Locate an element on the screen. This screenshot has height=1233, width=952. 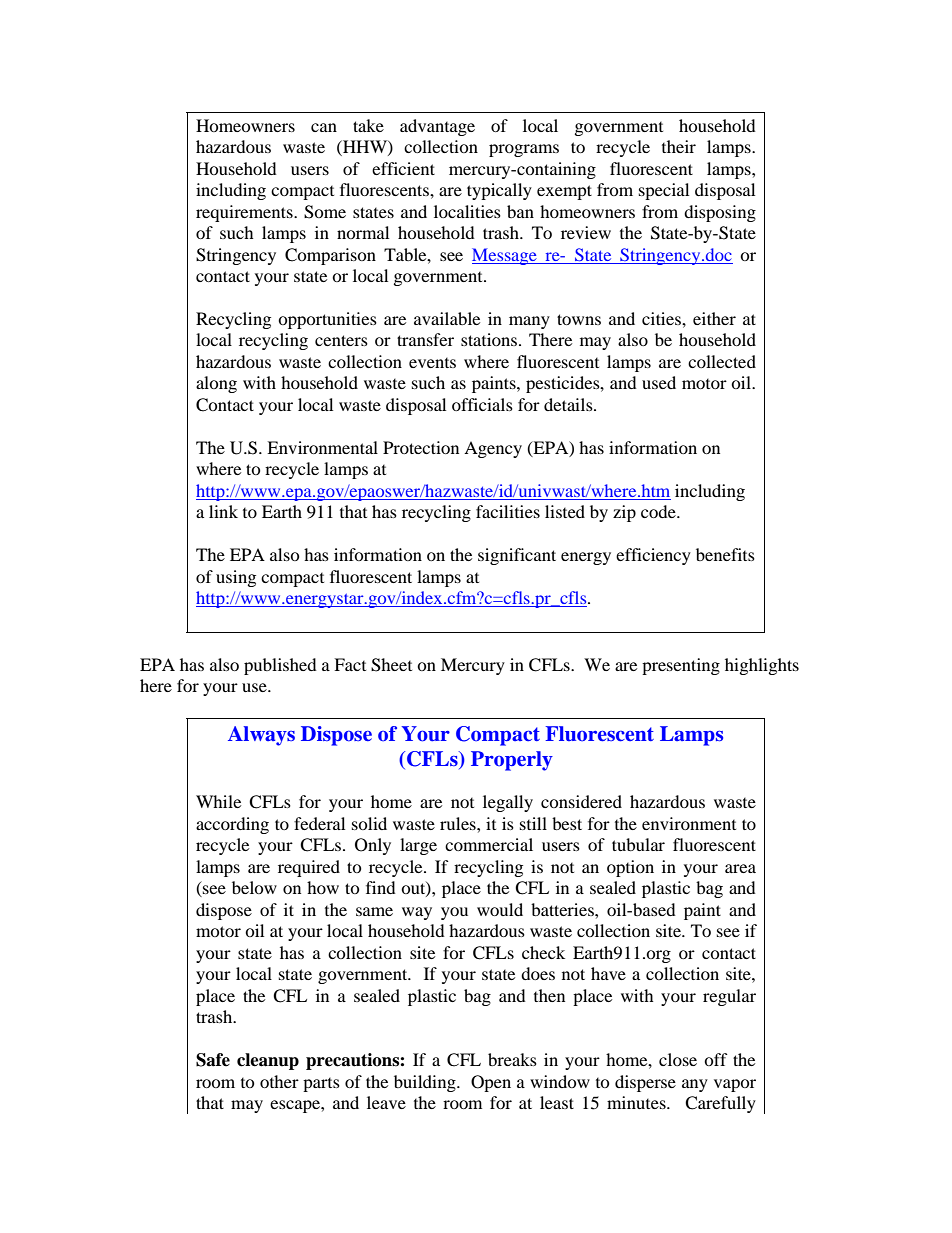
Properly is located at coordinates (512, 761).
